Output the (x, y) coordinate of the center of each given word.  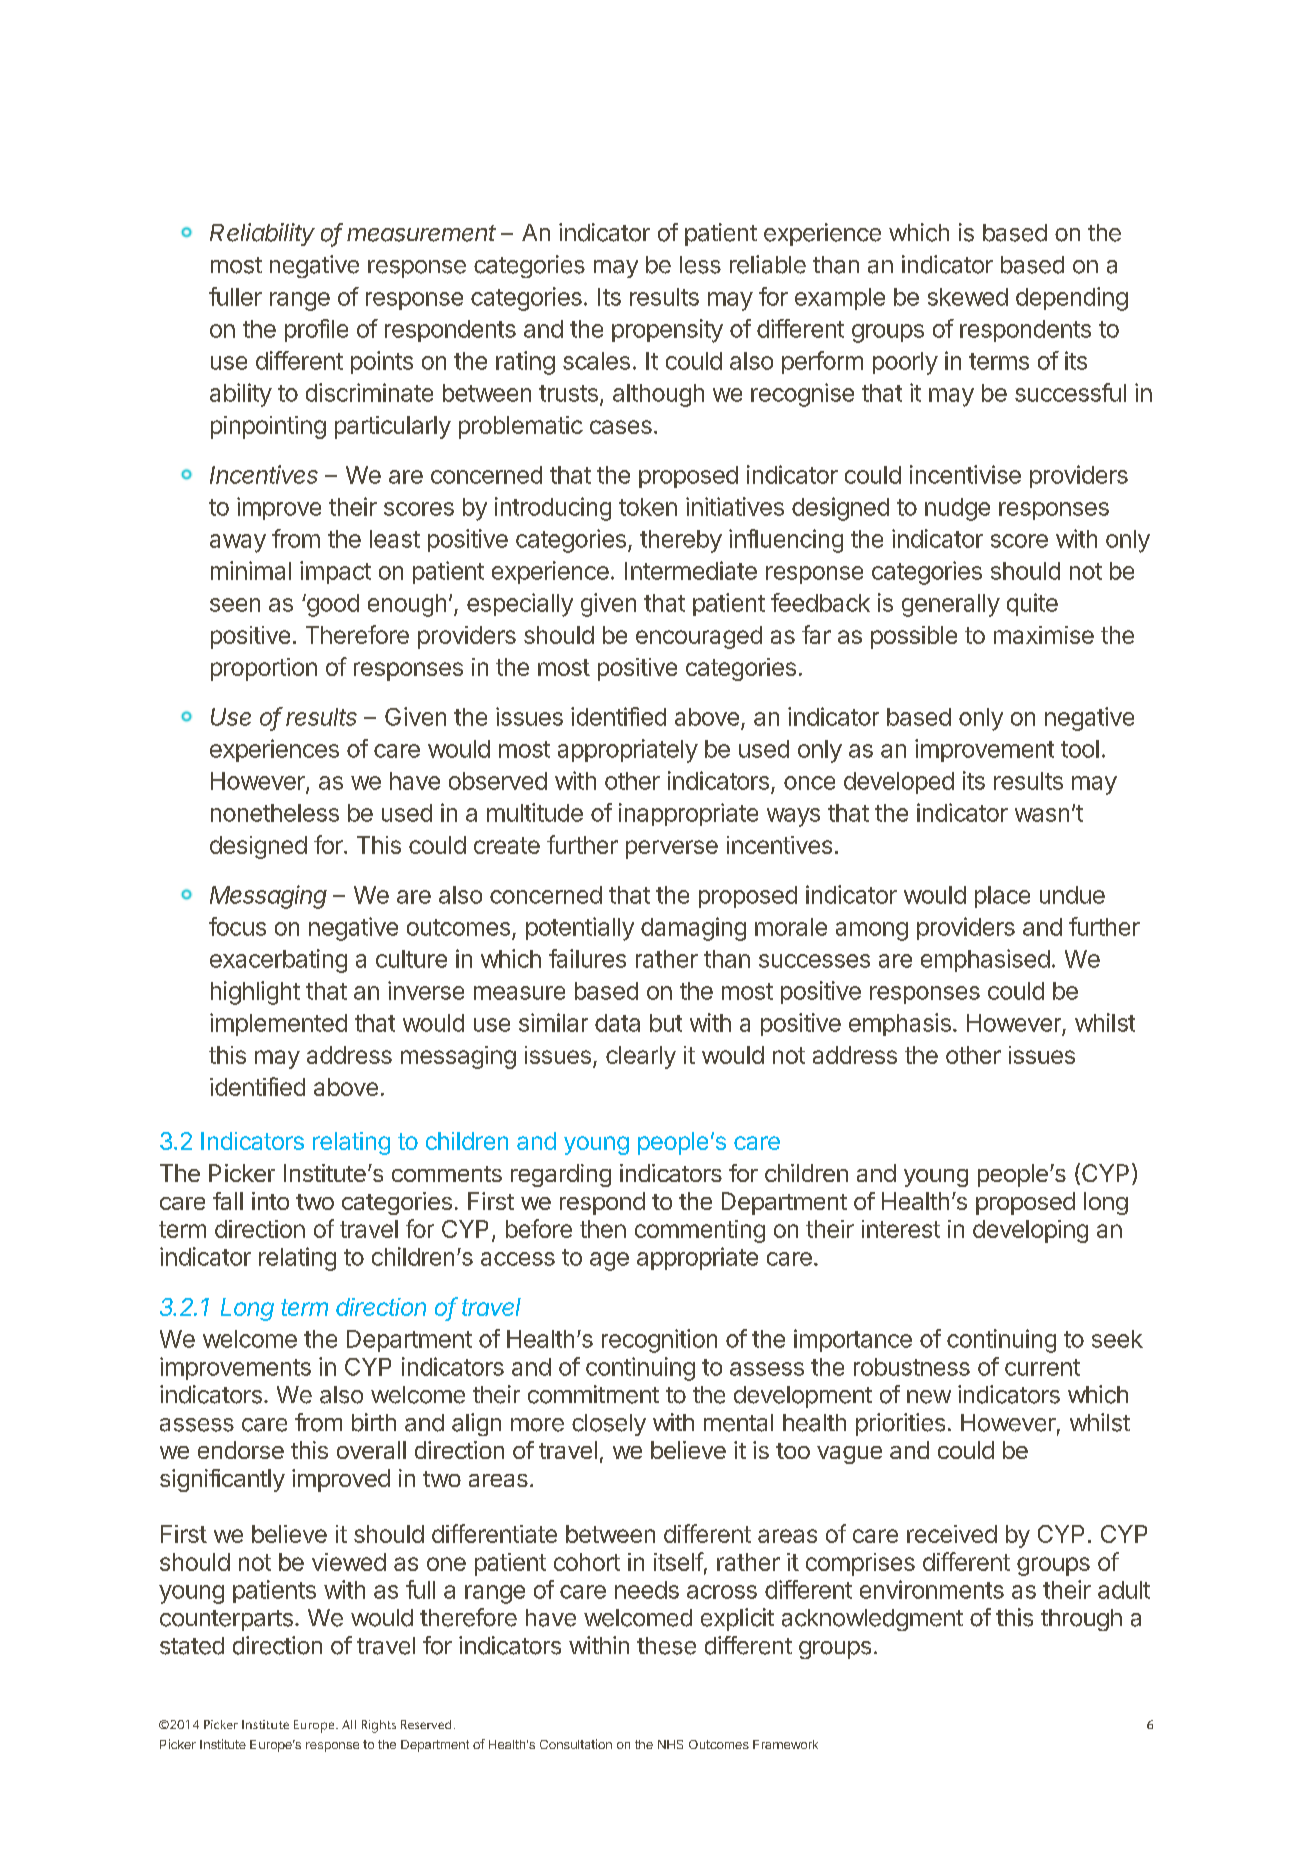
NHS (670, 1744)
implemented (278, 1024)
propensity (667, 331)
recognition (659, 1341)
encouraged (699, 637)
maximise (1044, 635)
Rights (379, 1726)
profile (316, 330)
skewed (968, 297)
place (1002, 897)
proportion (264, 669)
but (666, 1023)
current (1042, 1367)
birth (374, 1422)
